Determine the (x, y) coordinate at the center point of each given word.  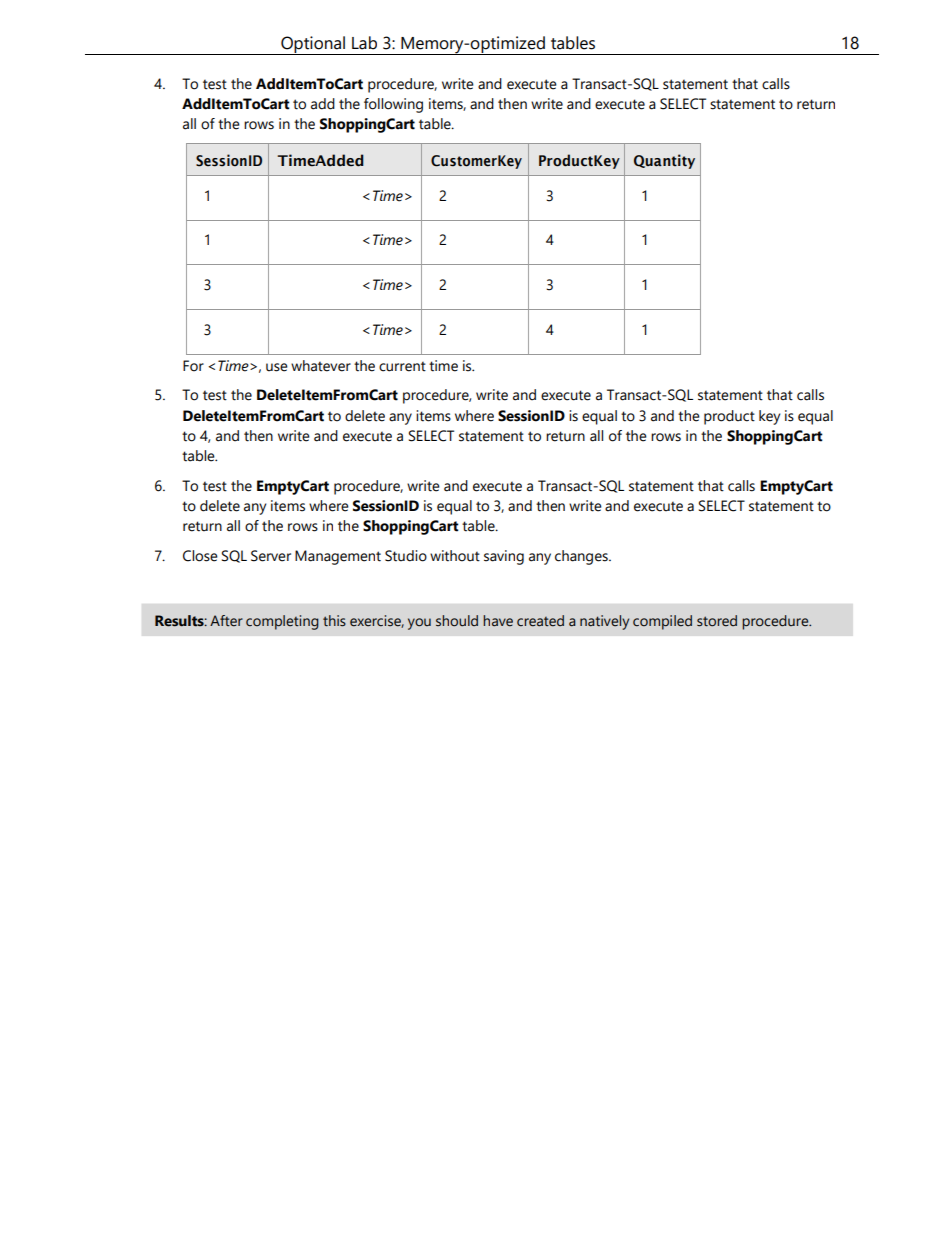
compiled (662, 622)
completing (282, 622)
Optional (313, 45)
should (457, 621)
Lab (364, 43)
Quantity (664, 161)
